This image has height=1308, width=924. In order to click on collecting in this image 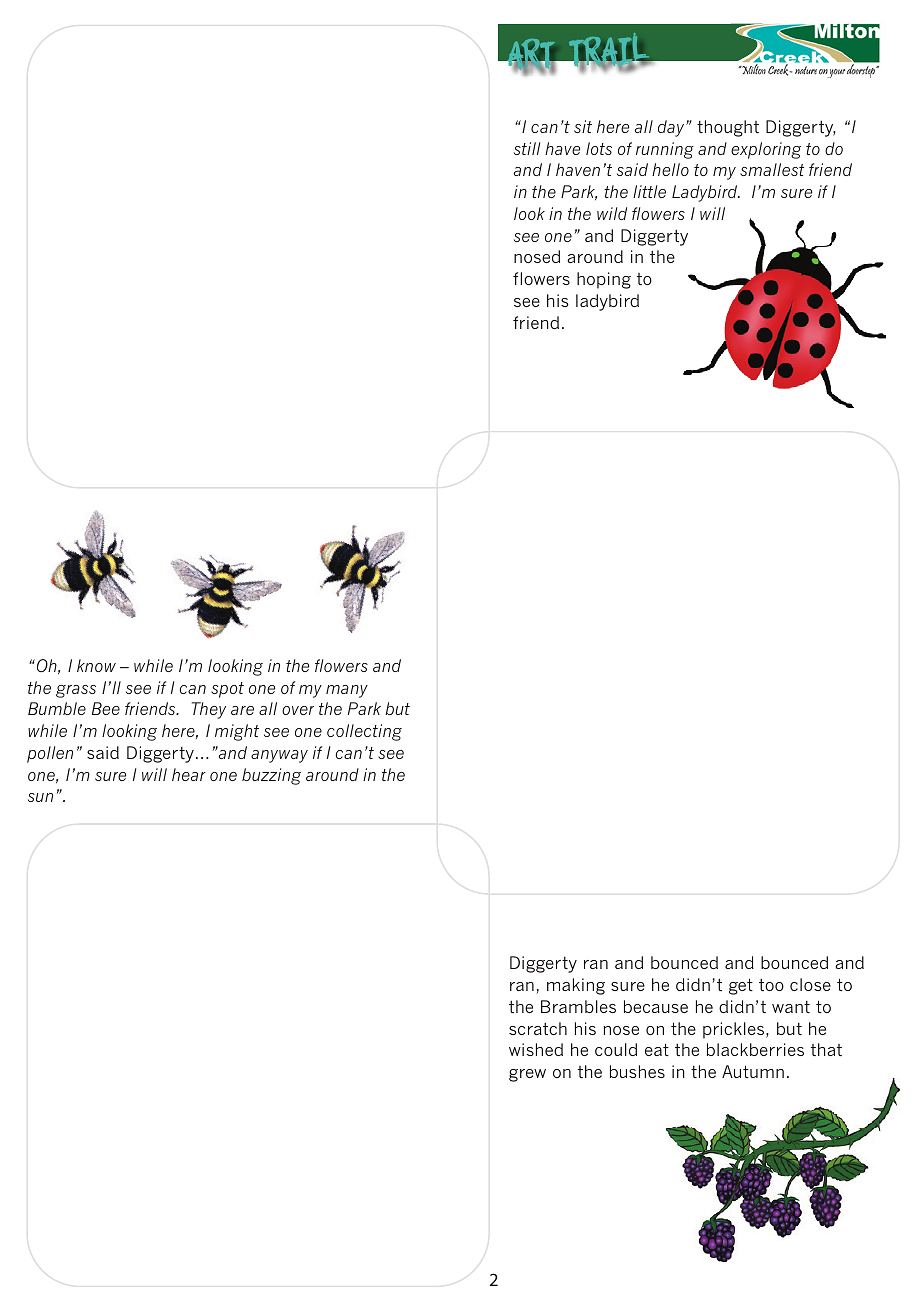, I will do `click(364, 732)`.
